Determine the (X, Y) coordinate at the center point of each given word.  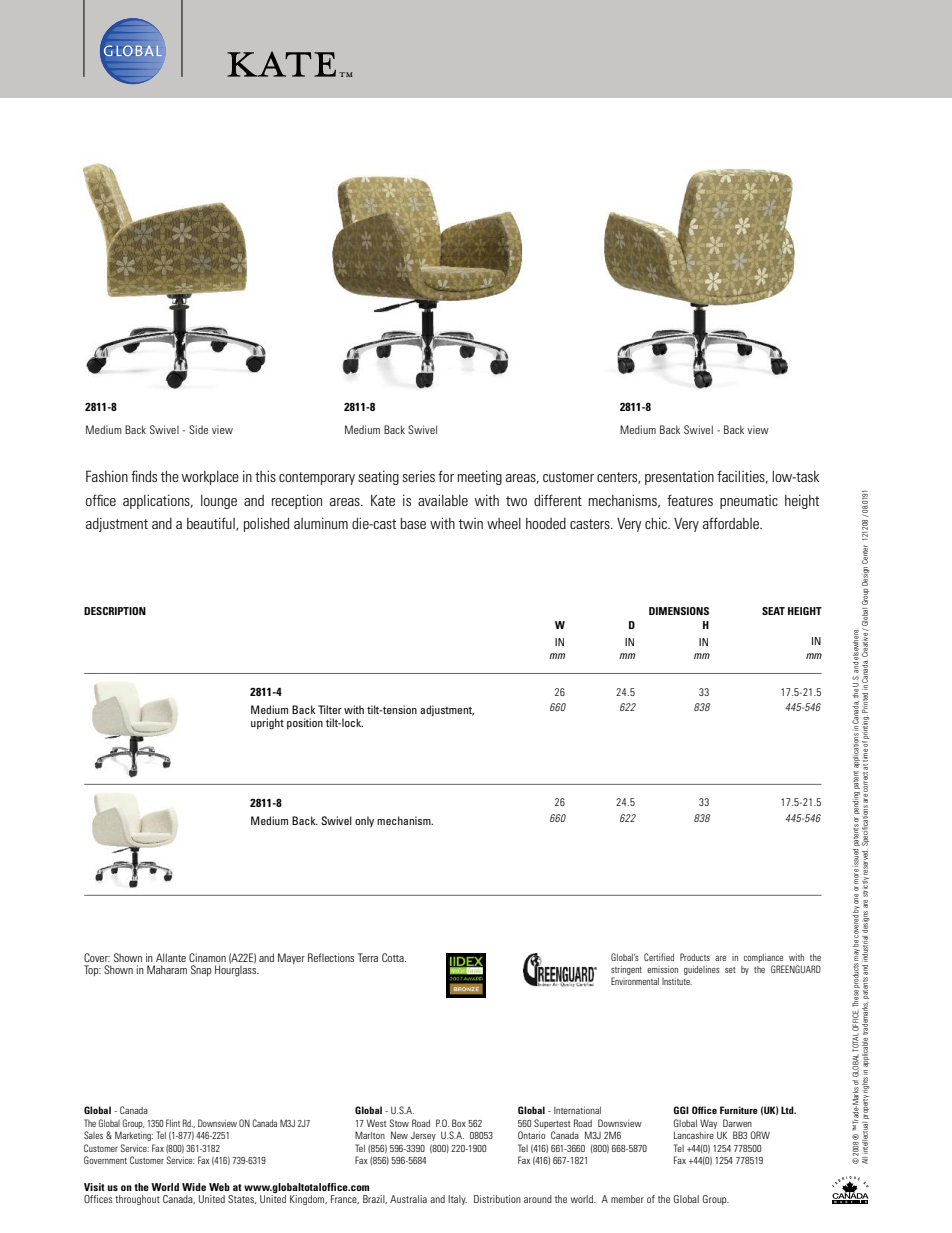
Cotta (394, 957)
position (305, 723)
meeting (480, 477)
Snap (201, 970)
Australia (408, 1199)
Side (198, 429)
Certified (659, 957)
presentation (679, 478)
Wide (194, 1187)
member (627, 1199)
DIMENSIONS (679, 611)
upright (267, 724)
